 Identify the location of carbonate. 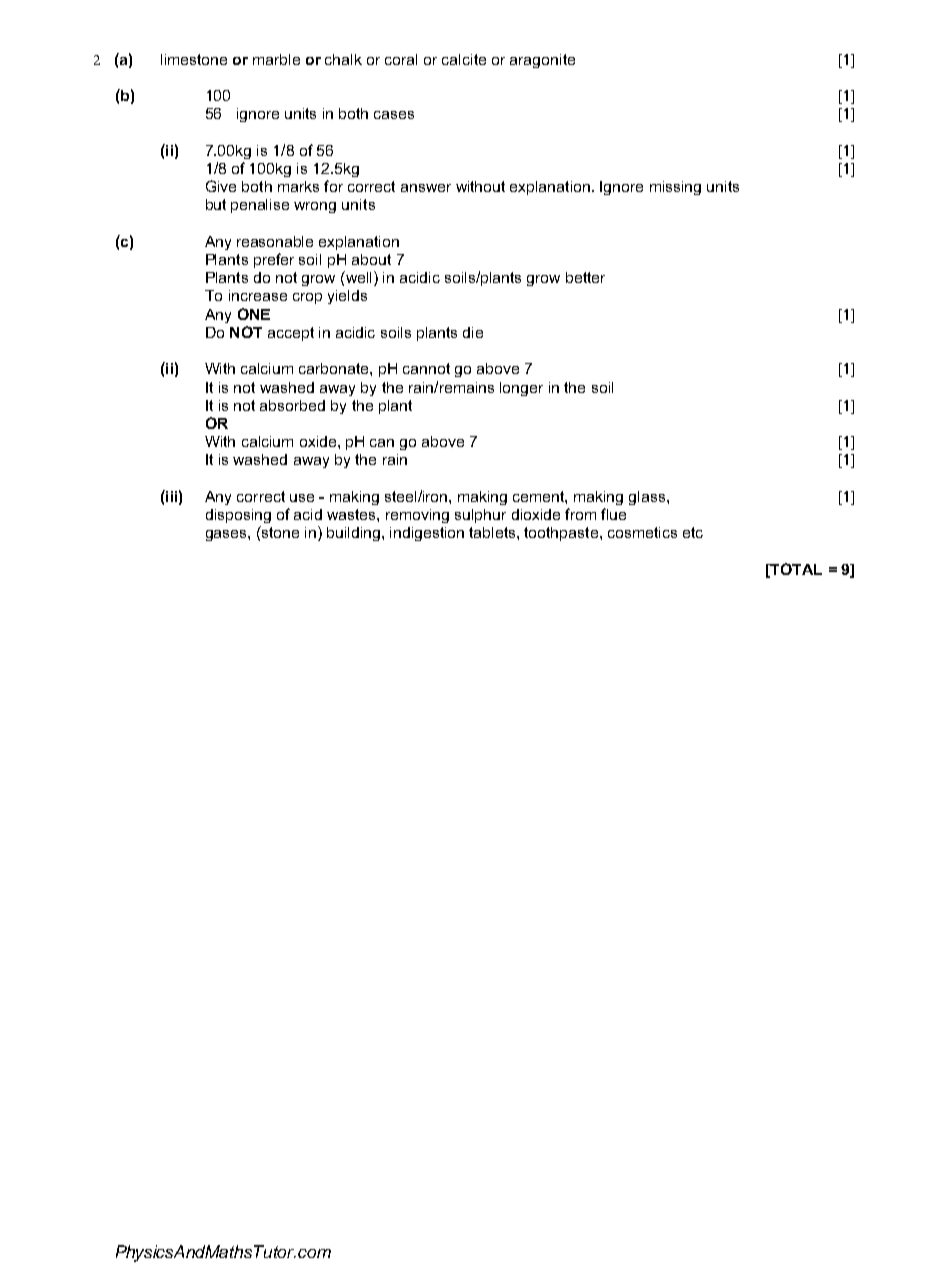
(335, 368).
